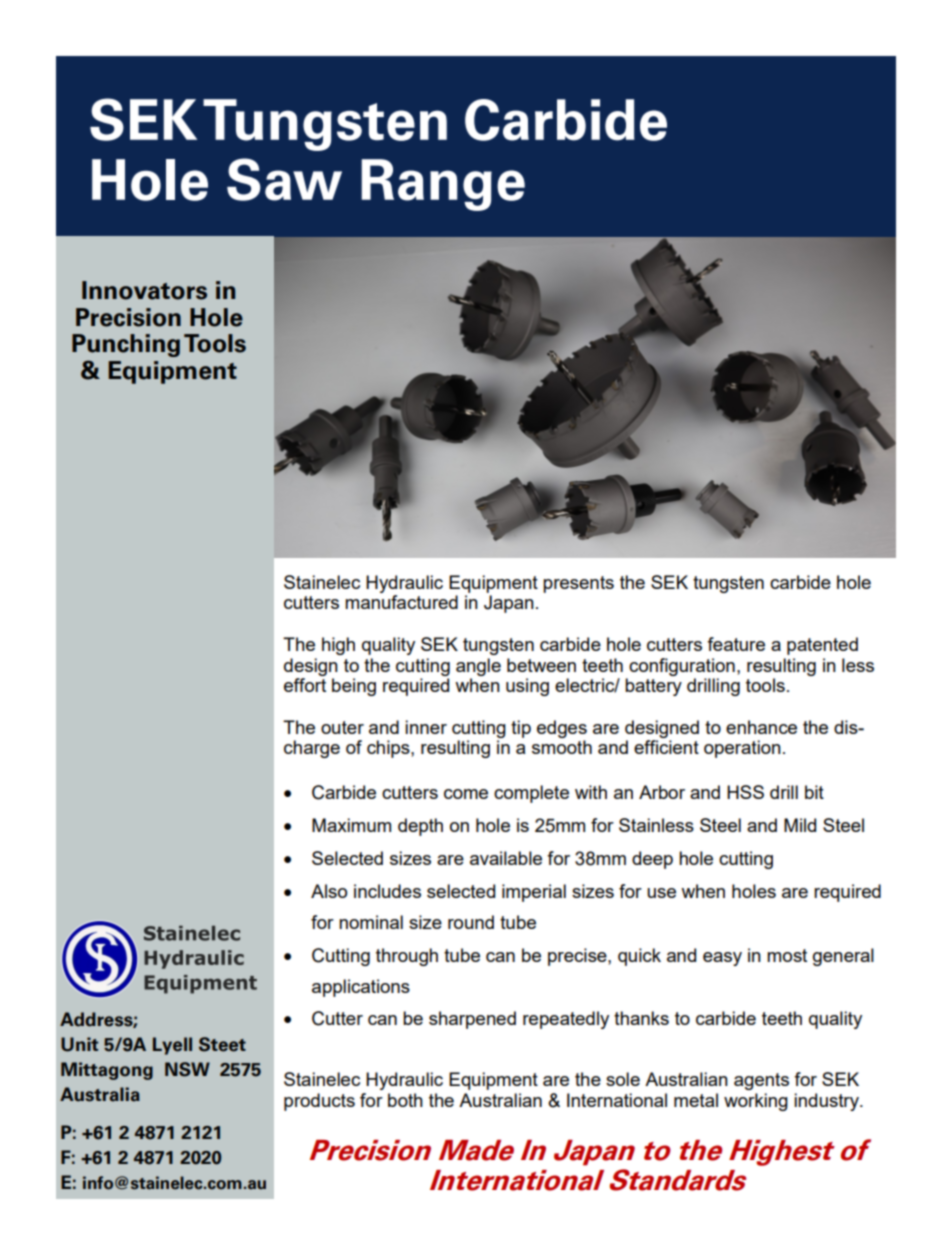  I want to click on available, so click(506, 858).
